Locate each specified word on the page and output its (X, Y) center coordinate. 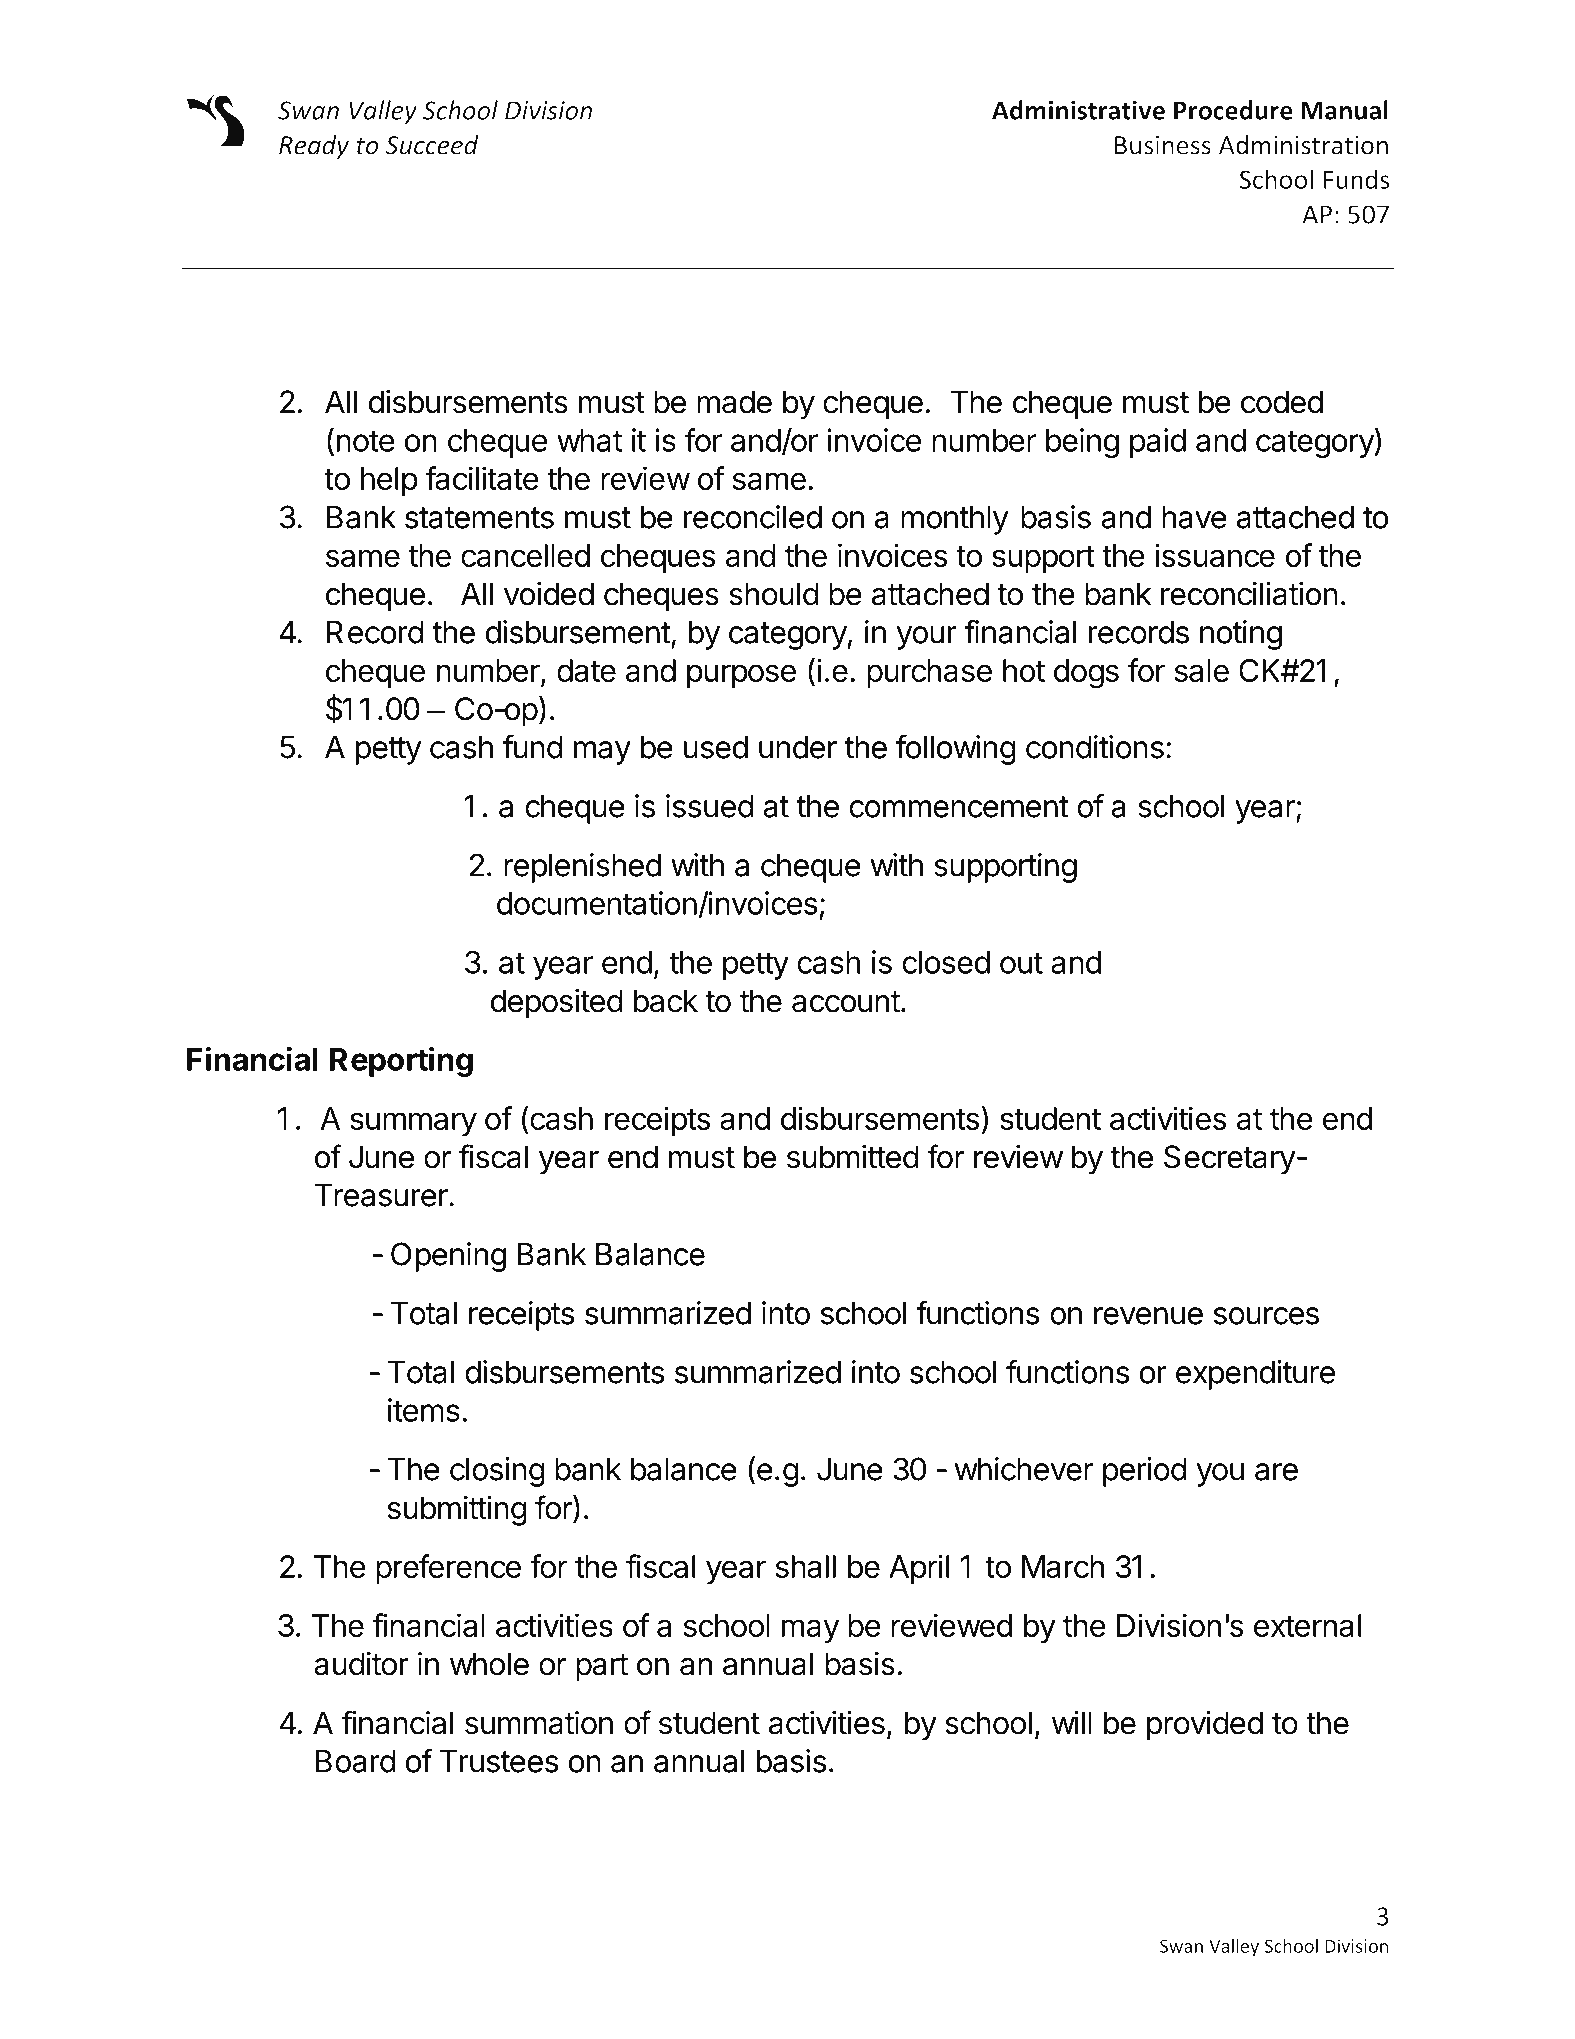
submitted (853, 1157)
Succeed (432, 145)
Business (1163, 145)
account (846, 1002)
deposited (557, 1004)
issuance (1215, 555)
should (774, 594)
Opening (448, 1257)
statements (479, 518)
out (1021, 963)
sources (1266, 1316)
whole (489, 1664)
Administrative (1078, 110)
